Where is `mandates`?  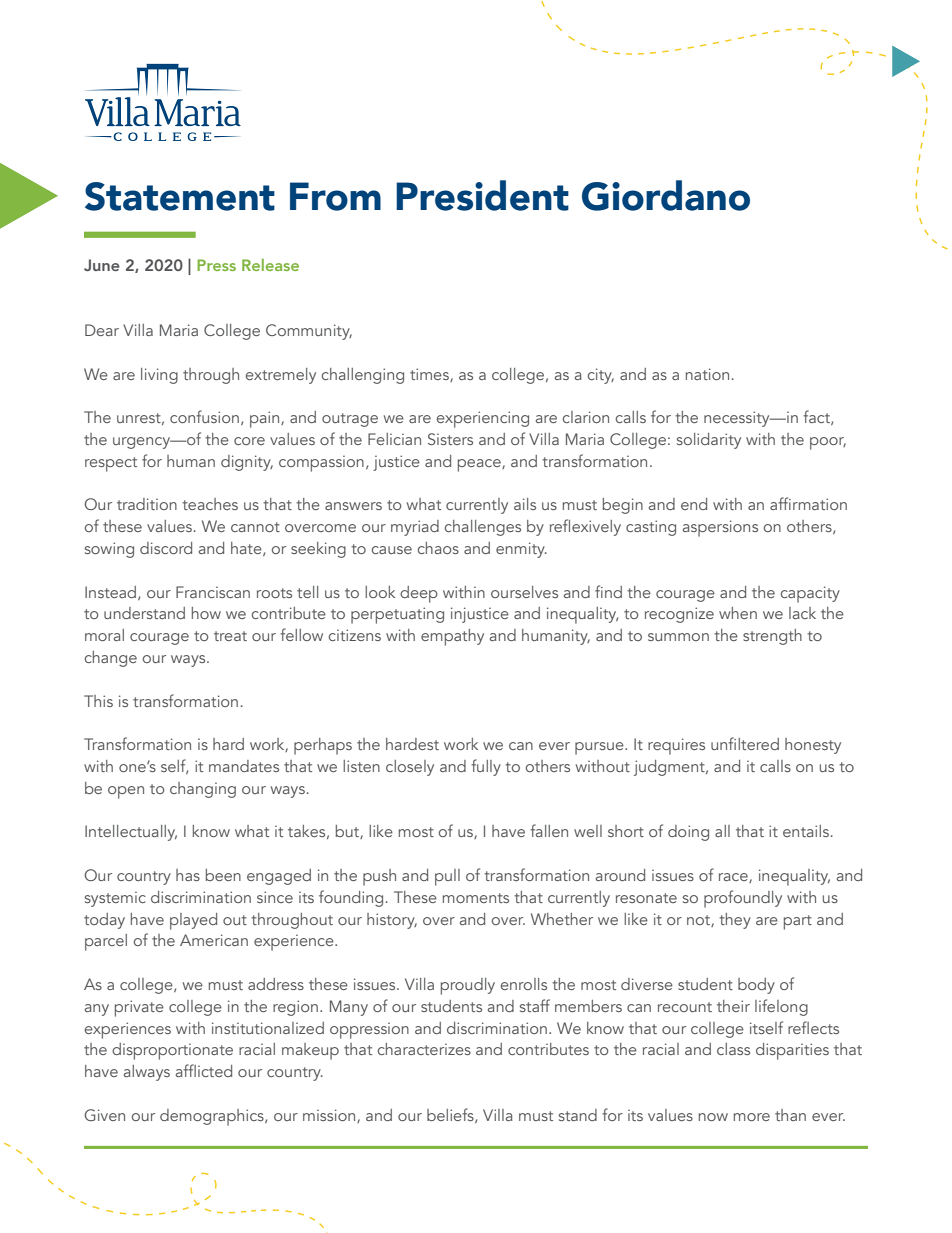
mandates is located at coordinates (244, 766).
